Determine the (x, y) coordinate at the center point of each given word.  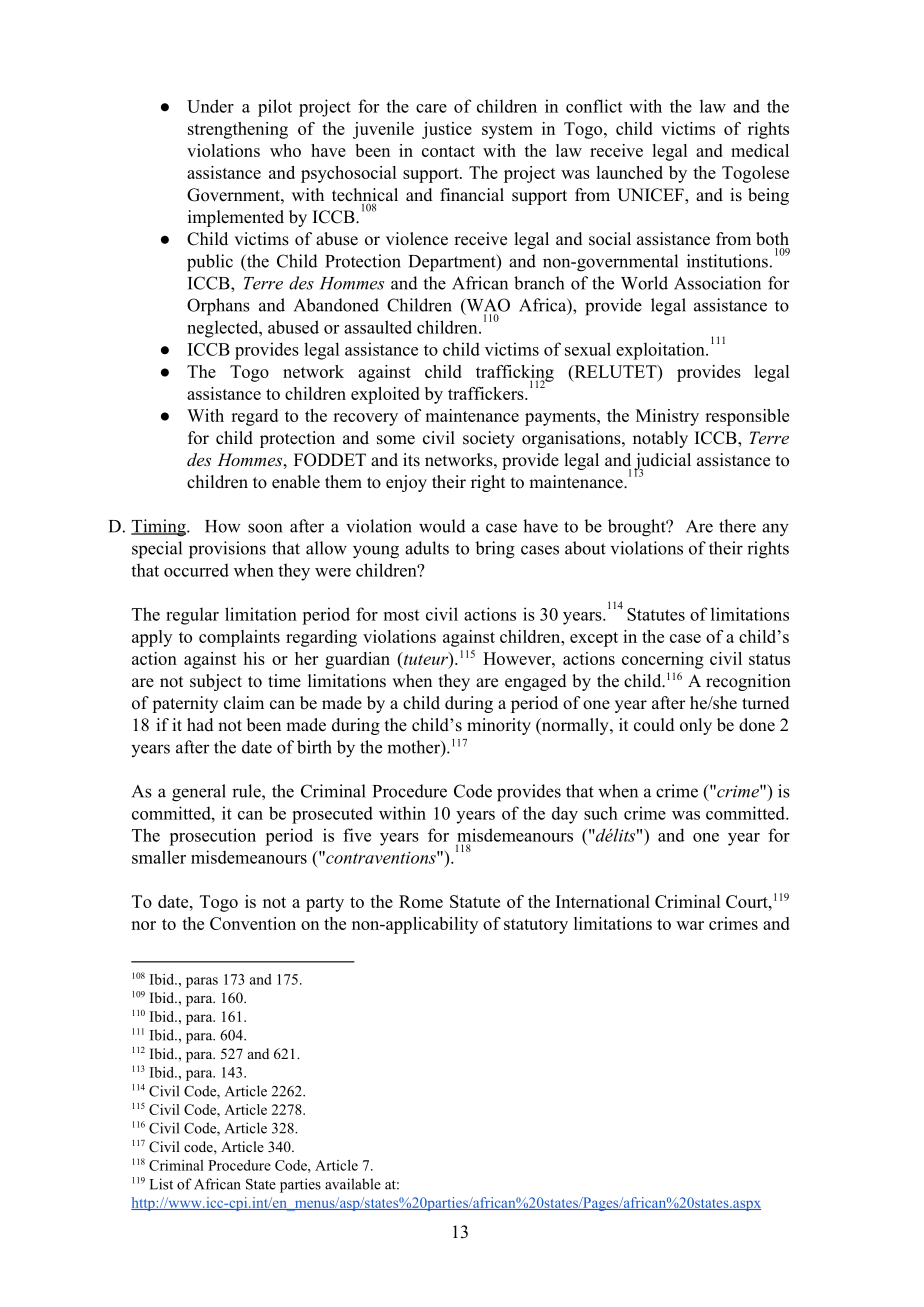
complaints (239, 638)
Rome (421, 901)
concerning (663, 660)
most (401, 615)
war (690, 925)
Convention (253, 923)
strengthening (238, 130)
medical (760, 150)
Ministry (667, 417)
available (353, 1184)
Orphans (218, 307)
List (161, 1184)
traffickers (487, 393)
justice (447, 130)
